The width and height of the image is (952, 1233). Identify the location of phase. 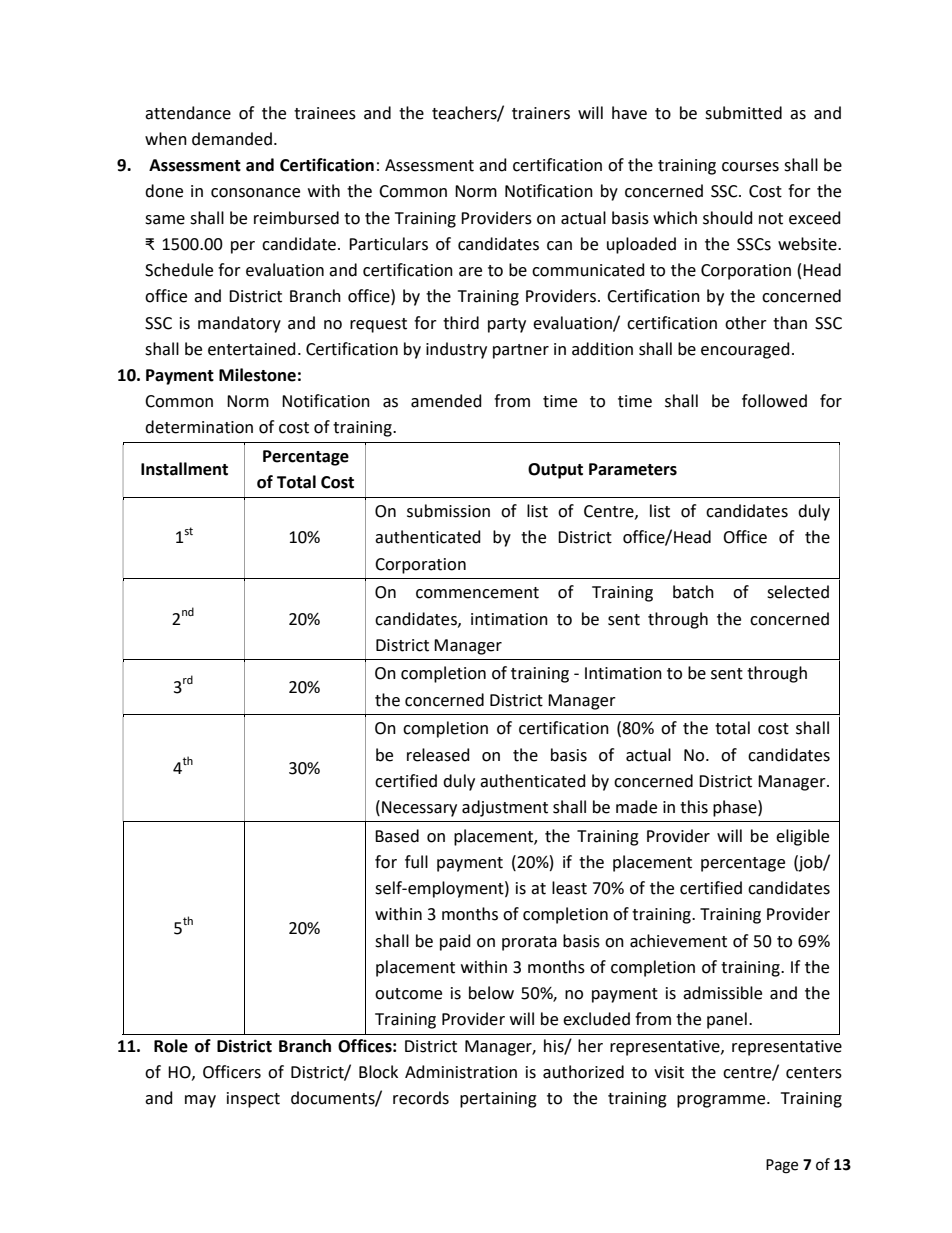
(736, 808).
